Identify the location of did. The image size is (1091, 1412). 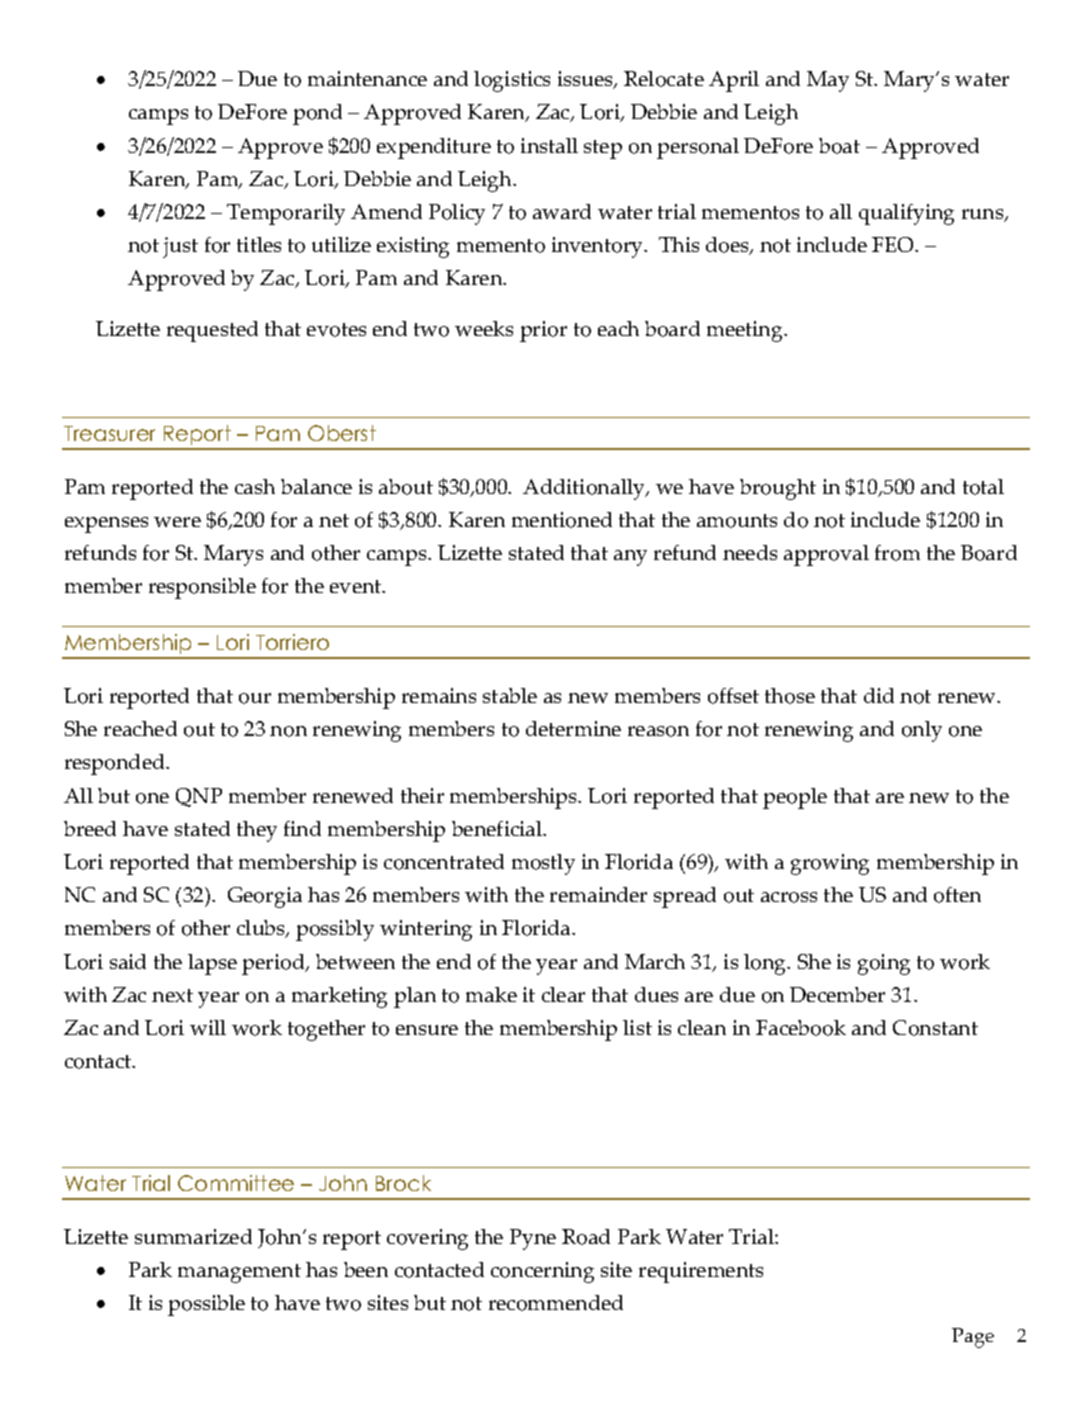
(879, 695).
